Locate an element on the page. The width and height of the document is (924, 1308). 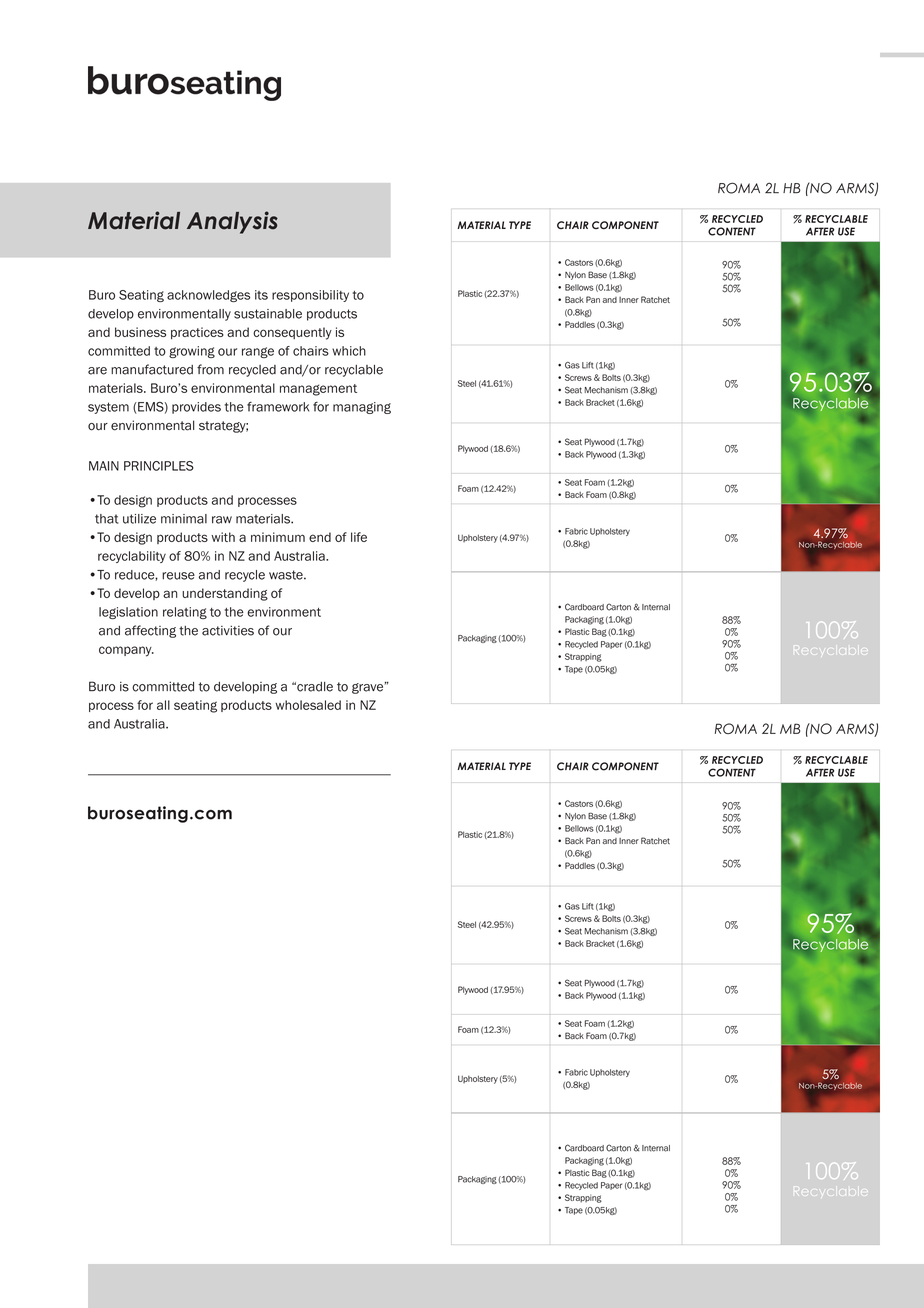
activities is located at coordinates (228, 630).
